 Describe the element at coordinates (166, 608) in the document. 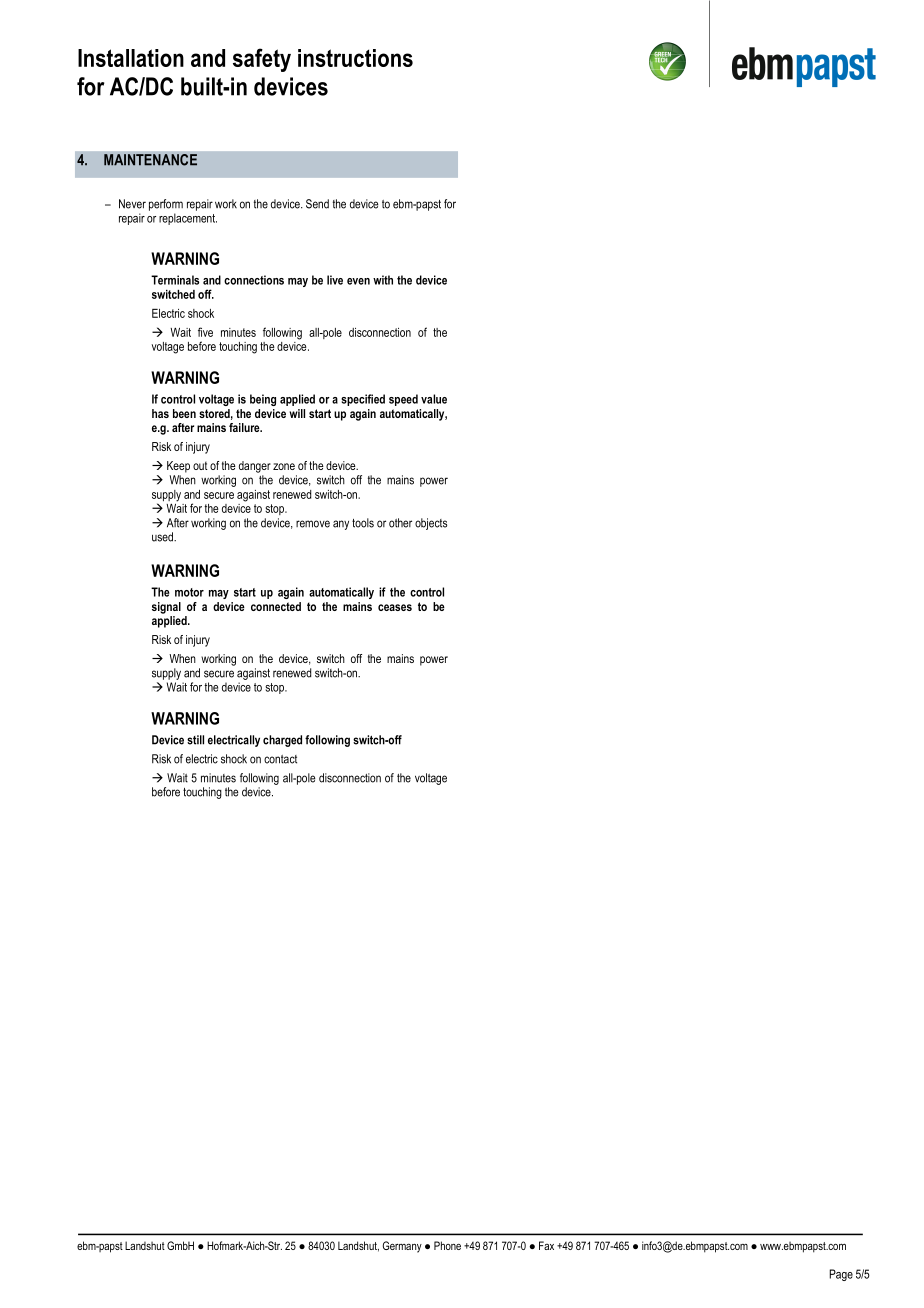

I see `signal` at that location.
